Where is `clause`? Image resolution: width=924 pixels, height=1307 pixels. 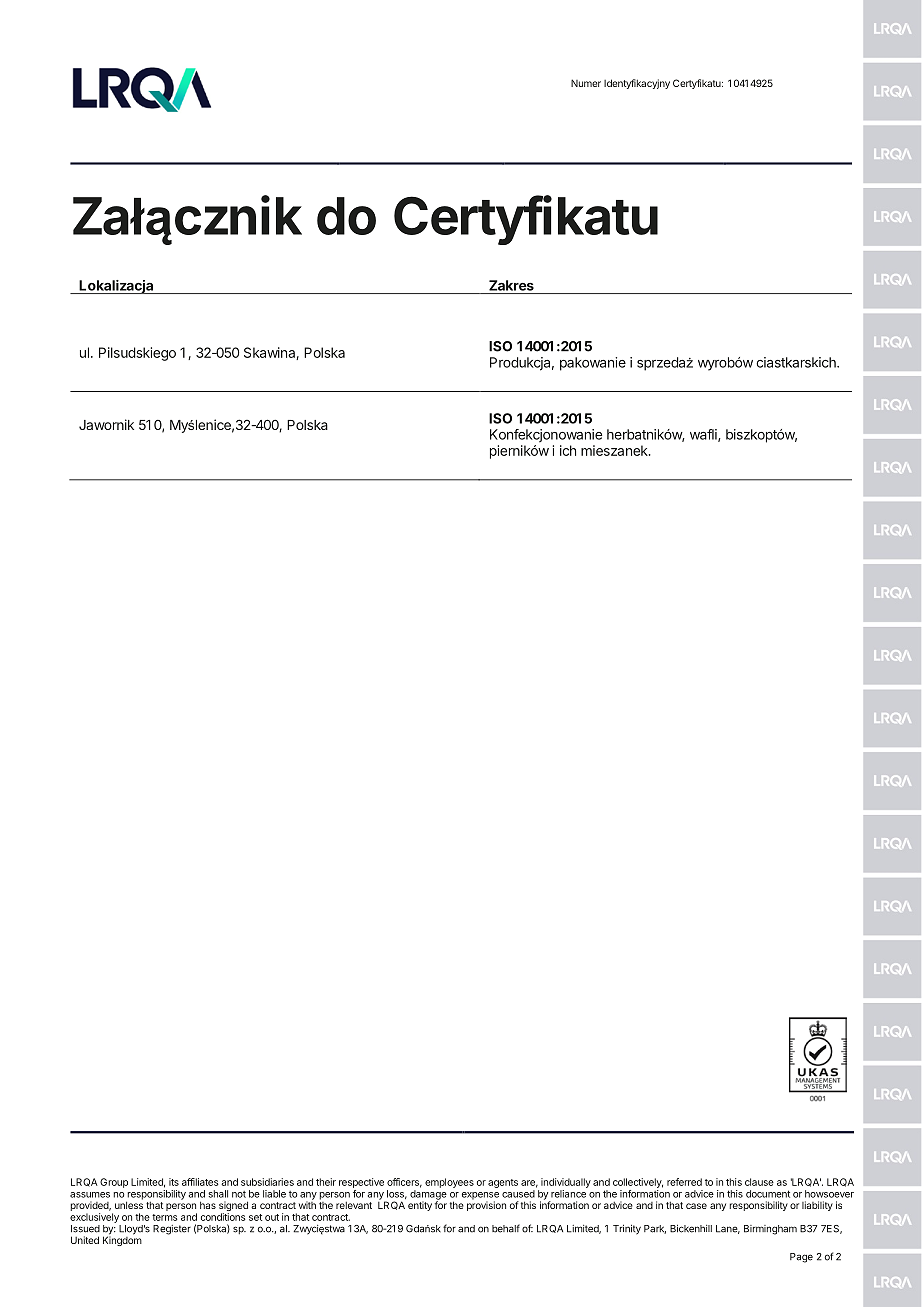
clause is located at coordinates (759, 1182).
